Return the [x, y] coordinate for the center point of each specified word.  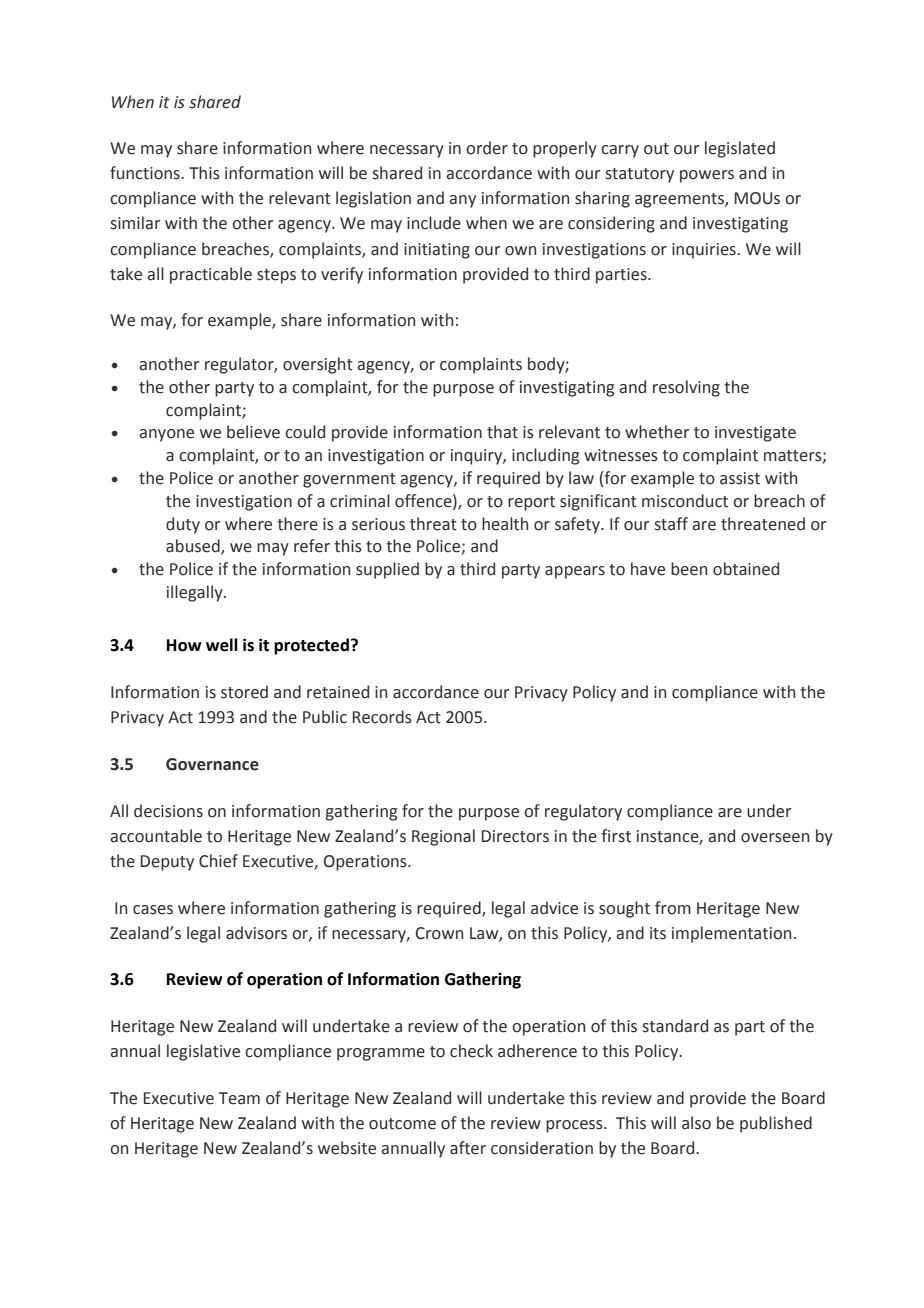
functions [146, 173]
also [696, 1123]
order [487, 148]
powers [707, 176]
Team [239, 1098]
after [468, 1148]
